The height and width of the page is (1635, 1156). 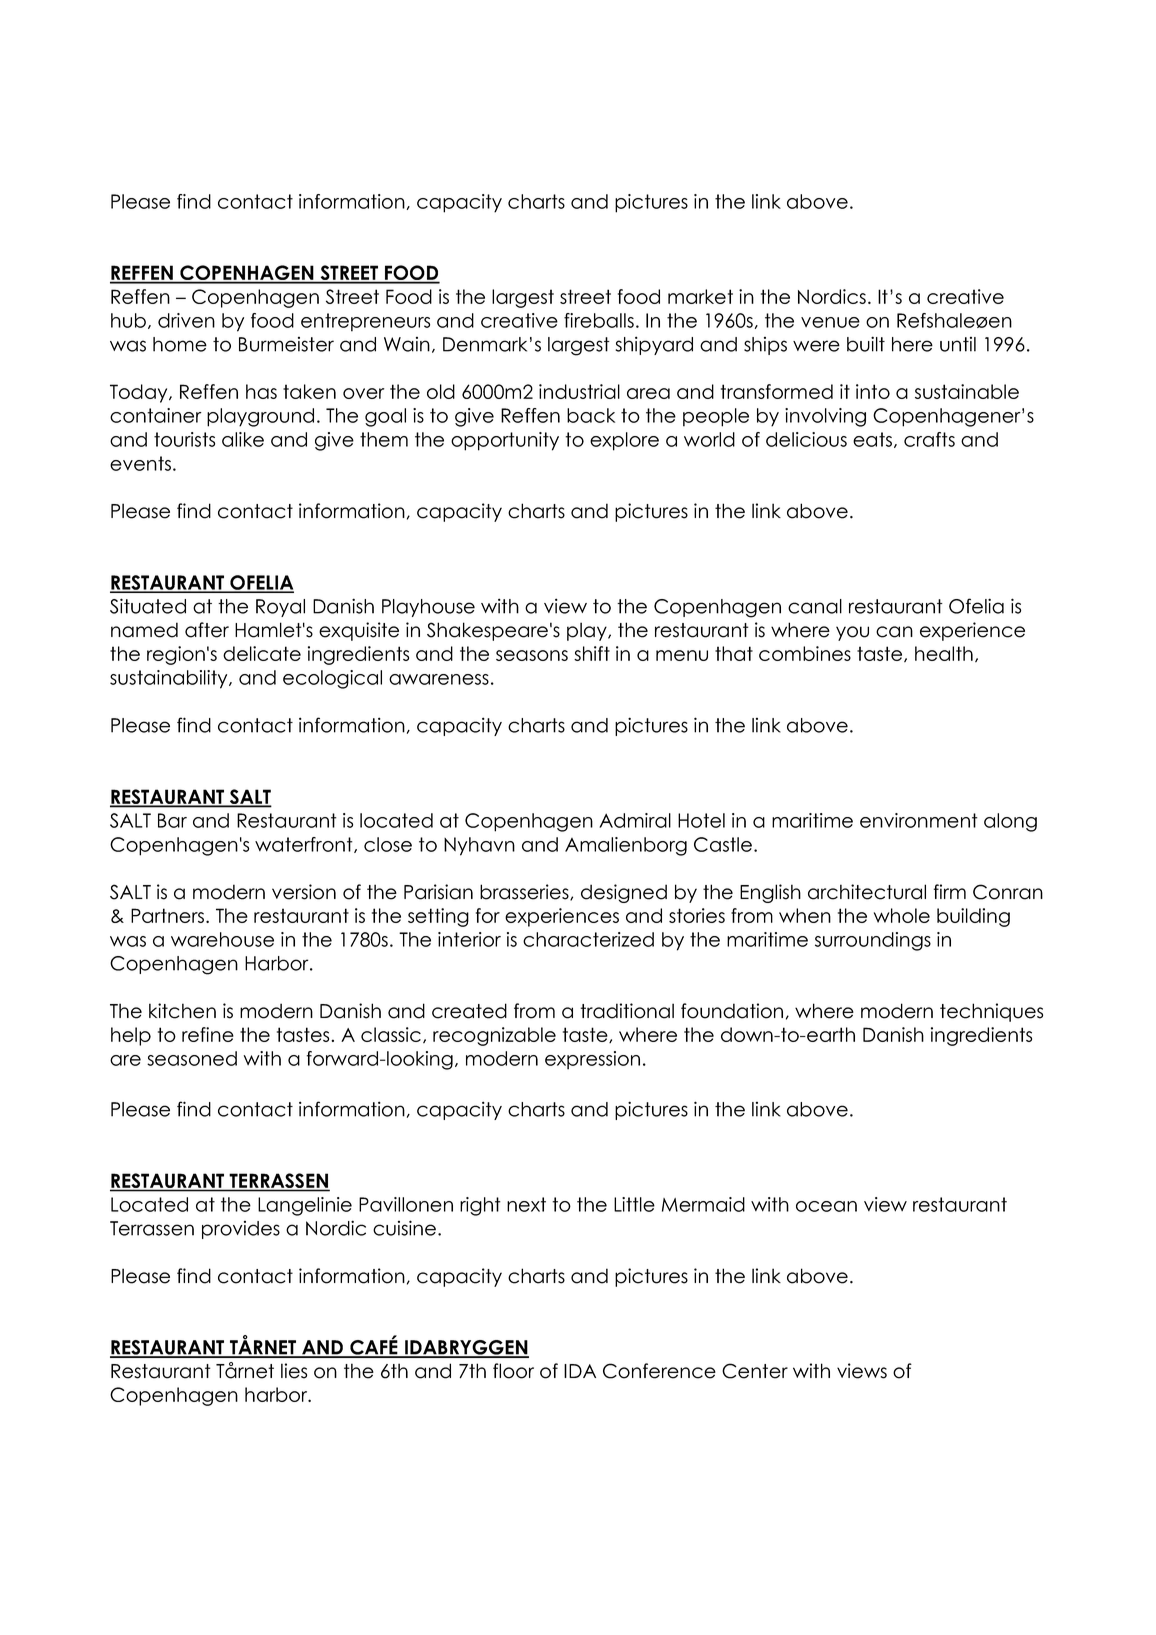 What do you see at coordinates (599, 320) in the page?
I see `fireballs` at bounding box center [599, 320].
